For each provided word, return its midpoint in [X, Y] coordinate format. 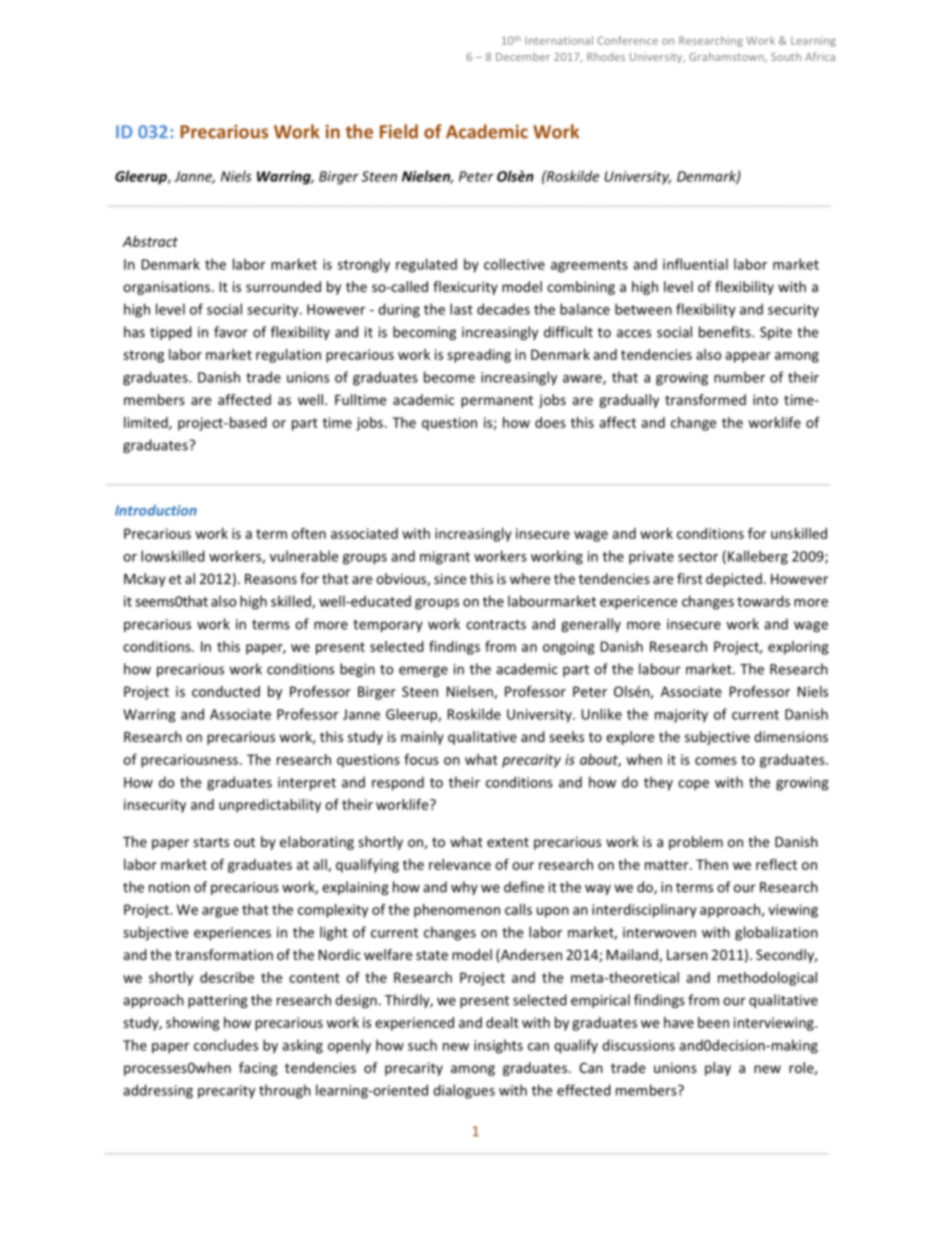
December [523, 56]
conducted [226, 691]
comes [716, 761]
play [718, 1069]
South [786, 56]
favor [231, 332]
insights [498, 1046]
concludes [226, 1045]
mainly [422, 738]
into [765, 399]
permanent [497, 401]
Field [399, 131]
